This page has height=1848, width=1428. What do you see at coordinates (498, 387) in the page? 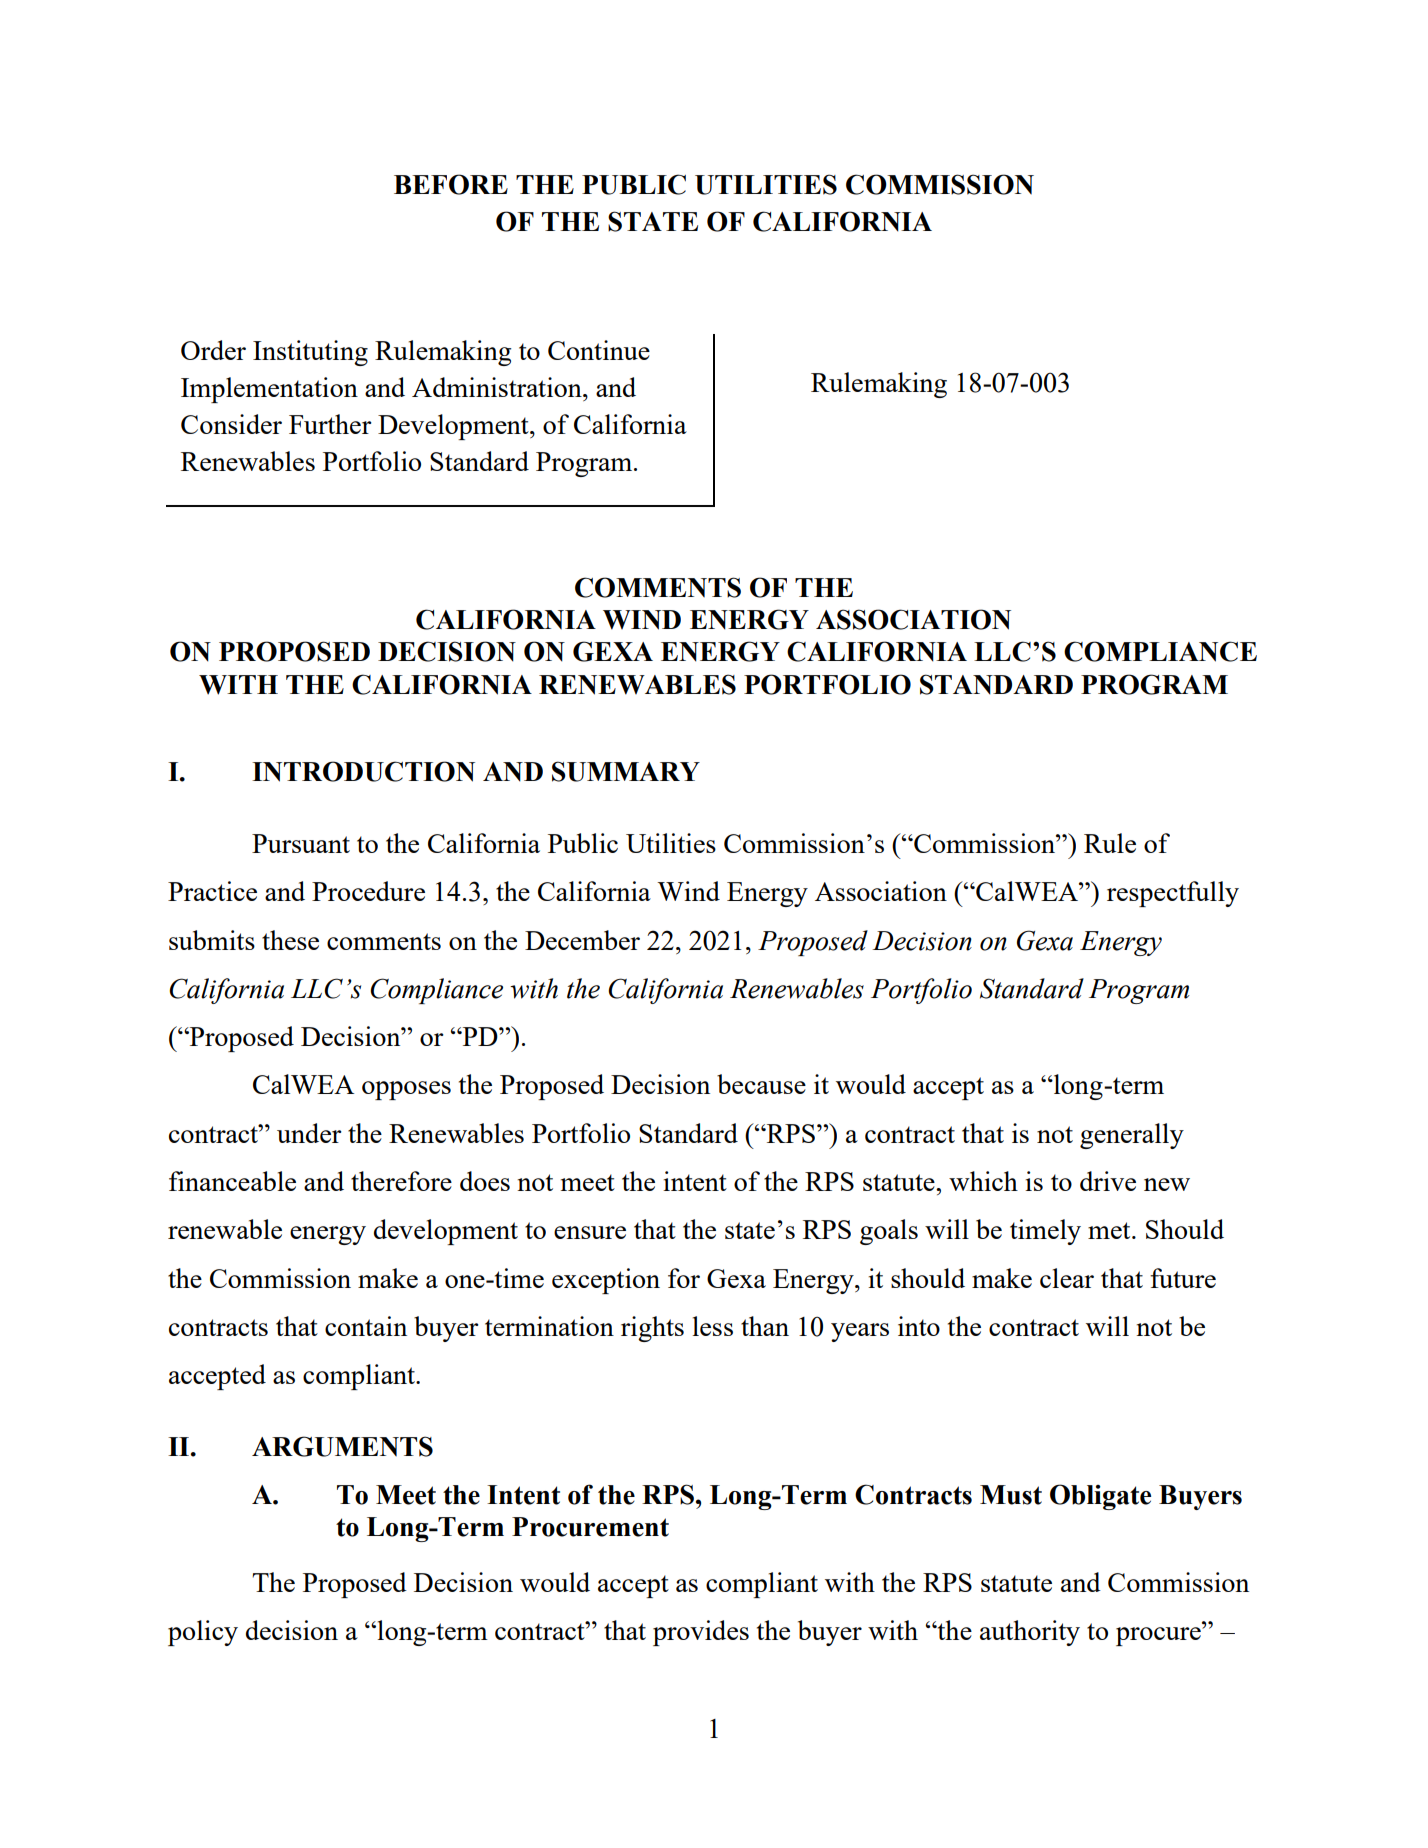
I see `Administration` at bounding box center [498, 387].
